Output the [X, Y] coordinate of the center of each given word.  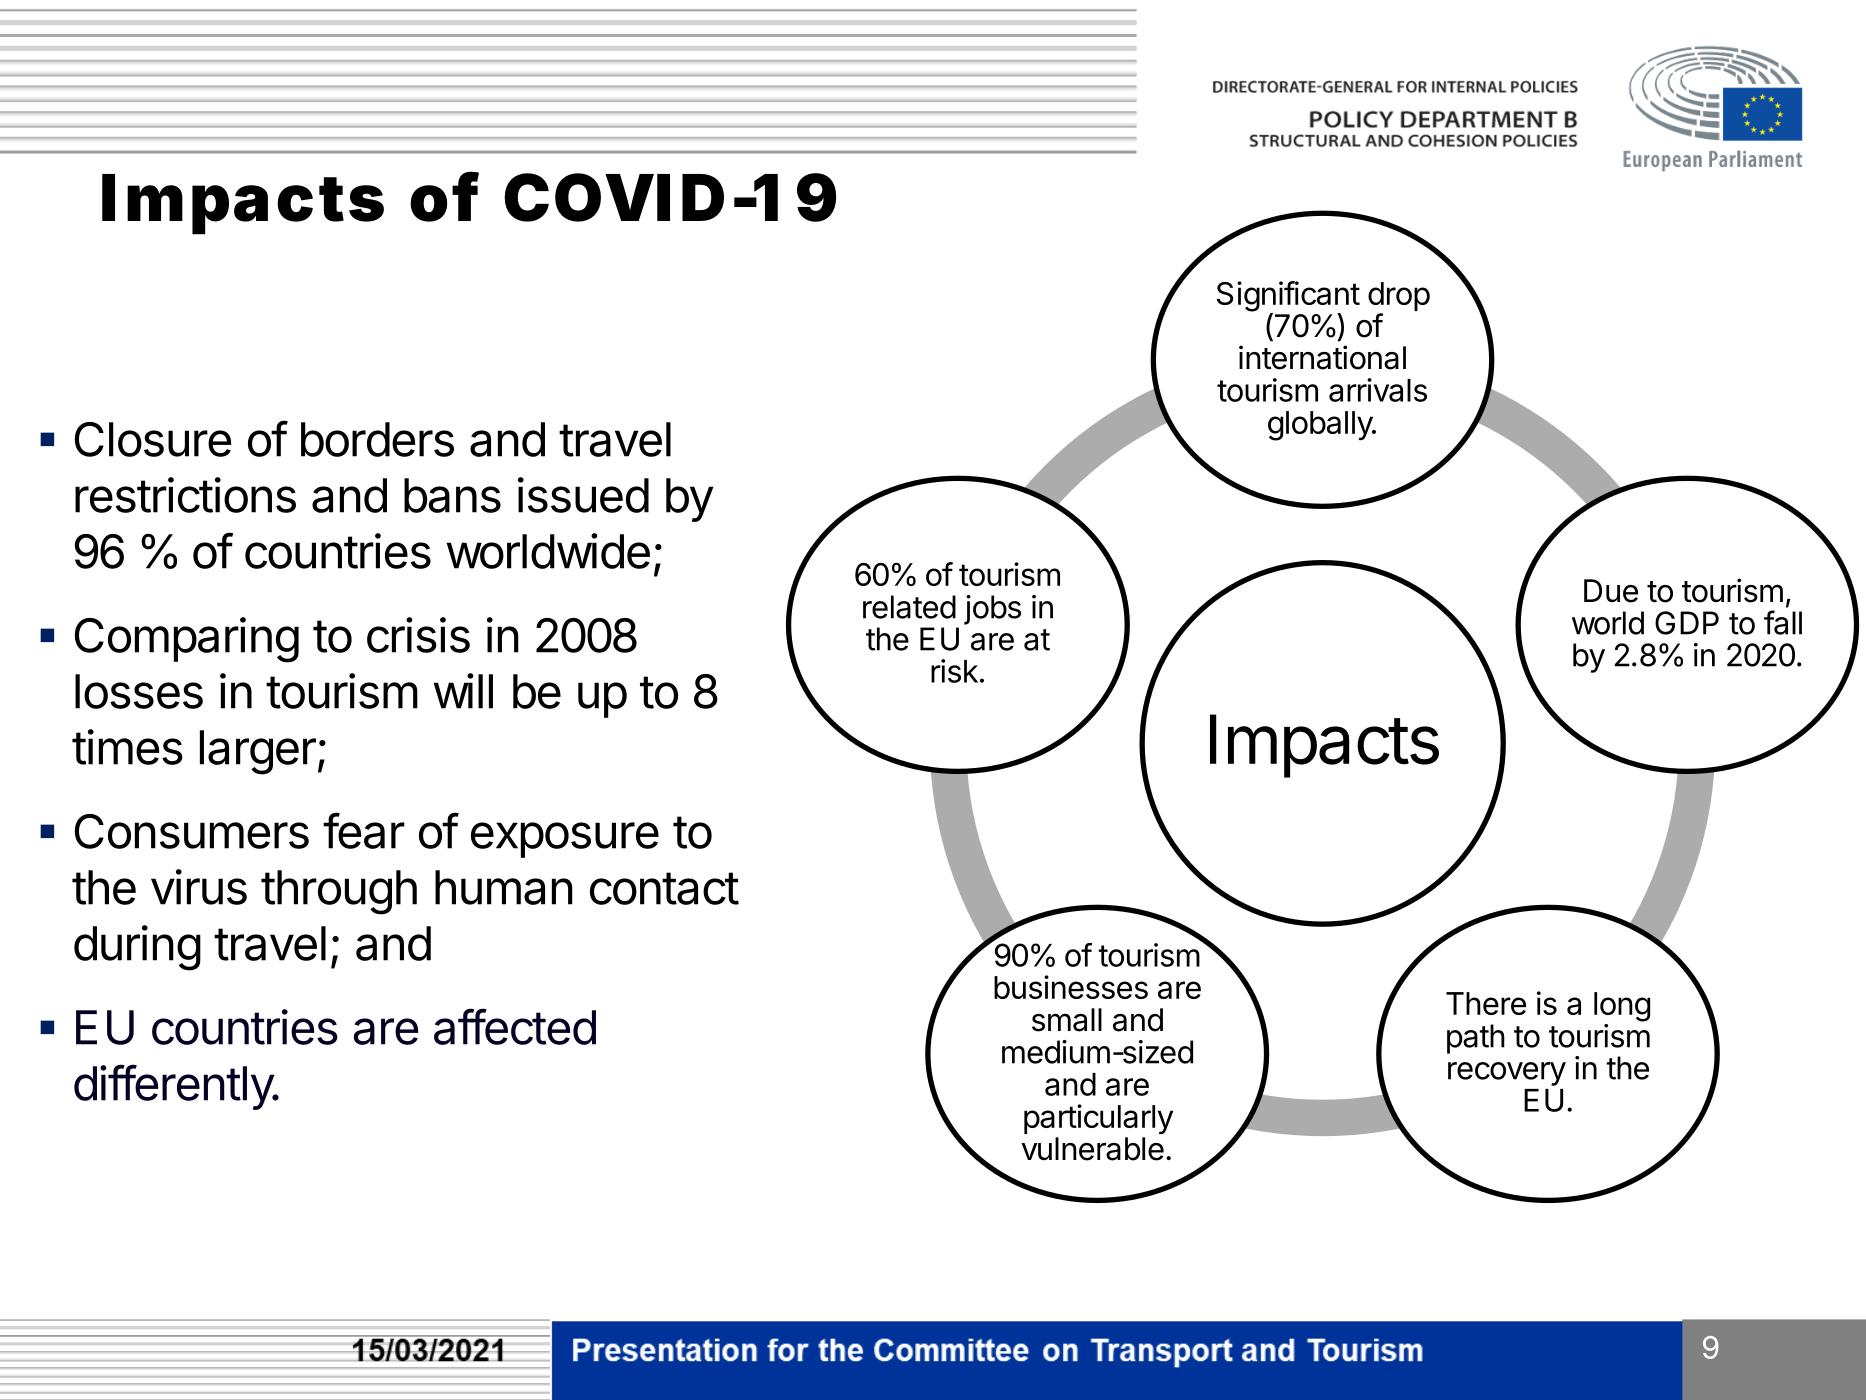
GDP [1687, 623]
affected [515, 1026]
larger [258, 752]
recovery [1507, 1074]
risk [954, 671]
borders [377, 439]
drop [1399, 298]
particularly [1098, 1119]
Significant [1288, 297]
